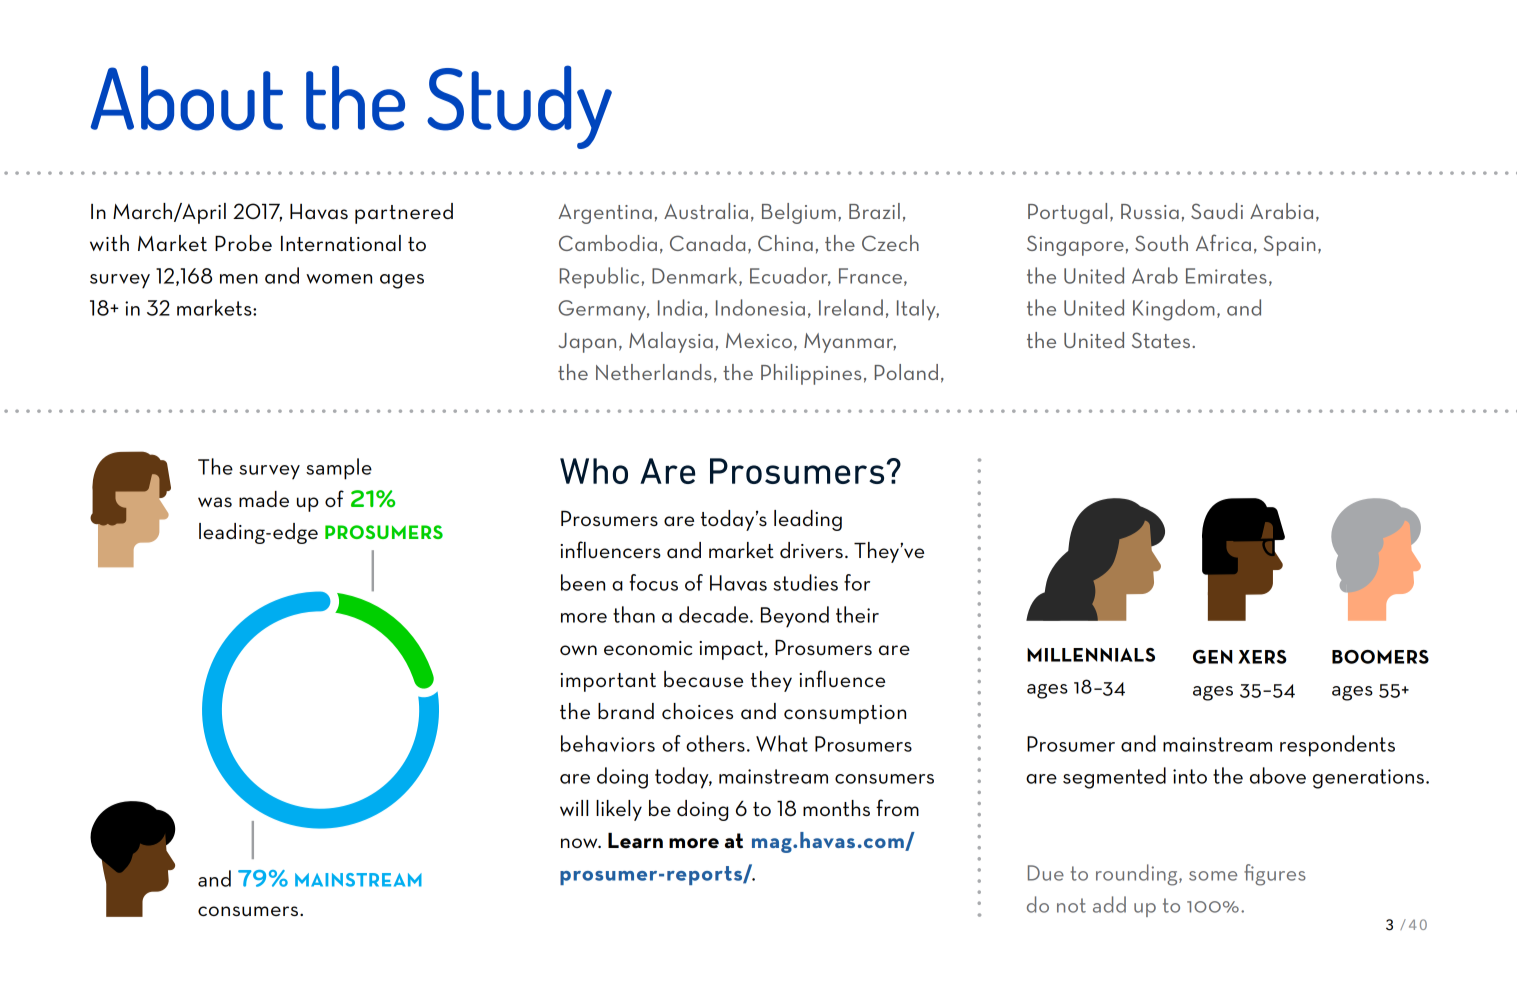  Describe the element at coordinates (760, 307) in the document. I see `Indonesia` at that location.
